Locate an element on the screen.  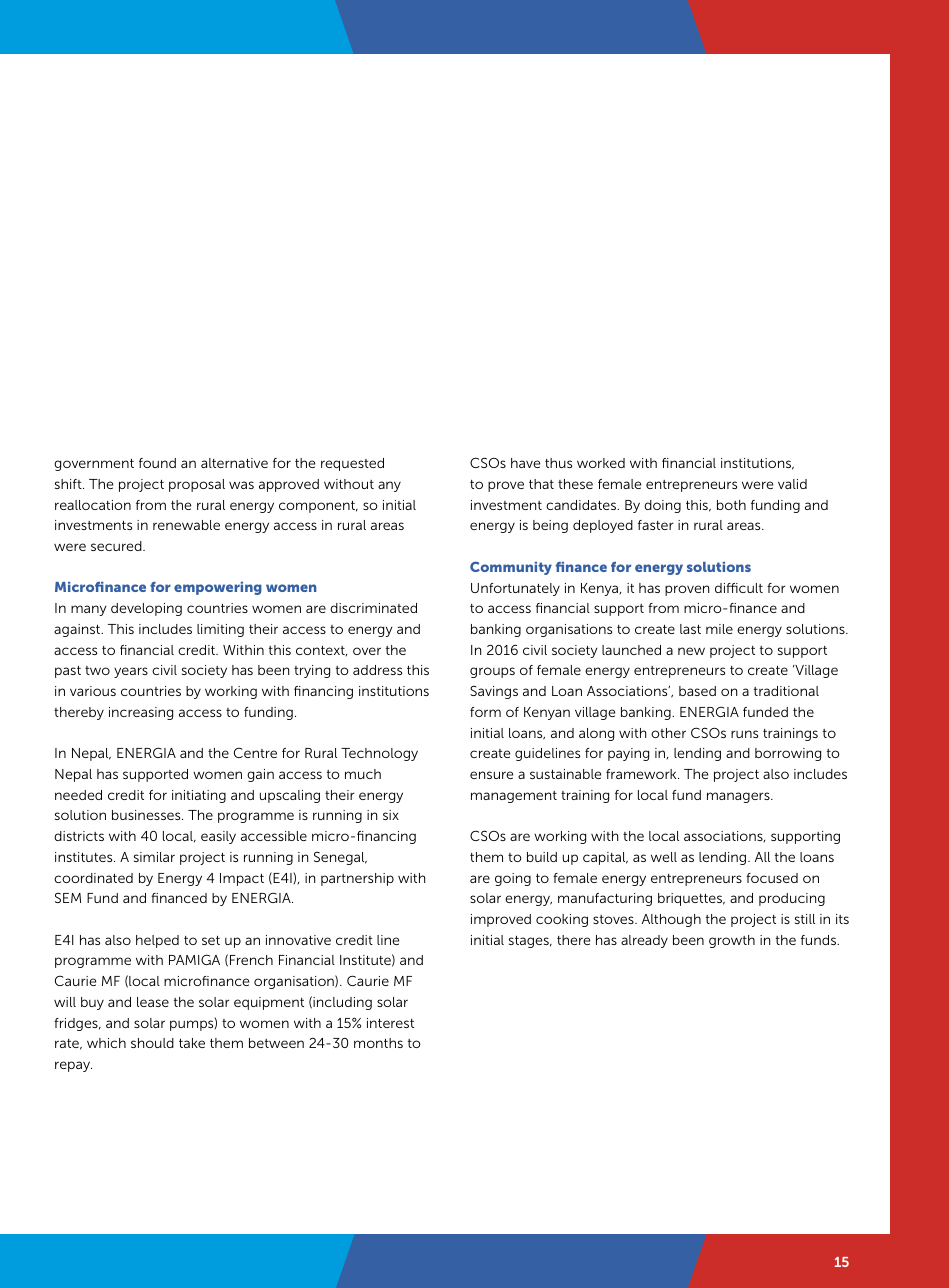
have is located at coordinates (525, 463).
